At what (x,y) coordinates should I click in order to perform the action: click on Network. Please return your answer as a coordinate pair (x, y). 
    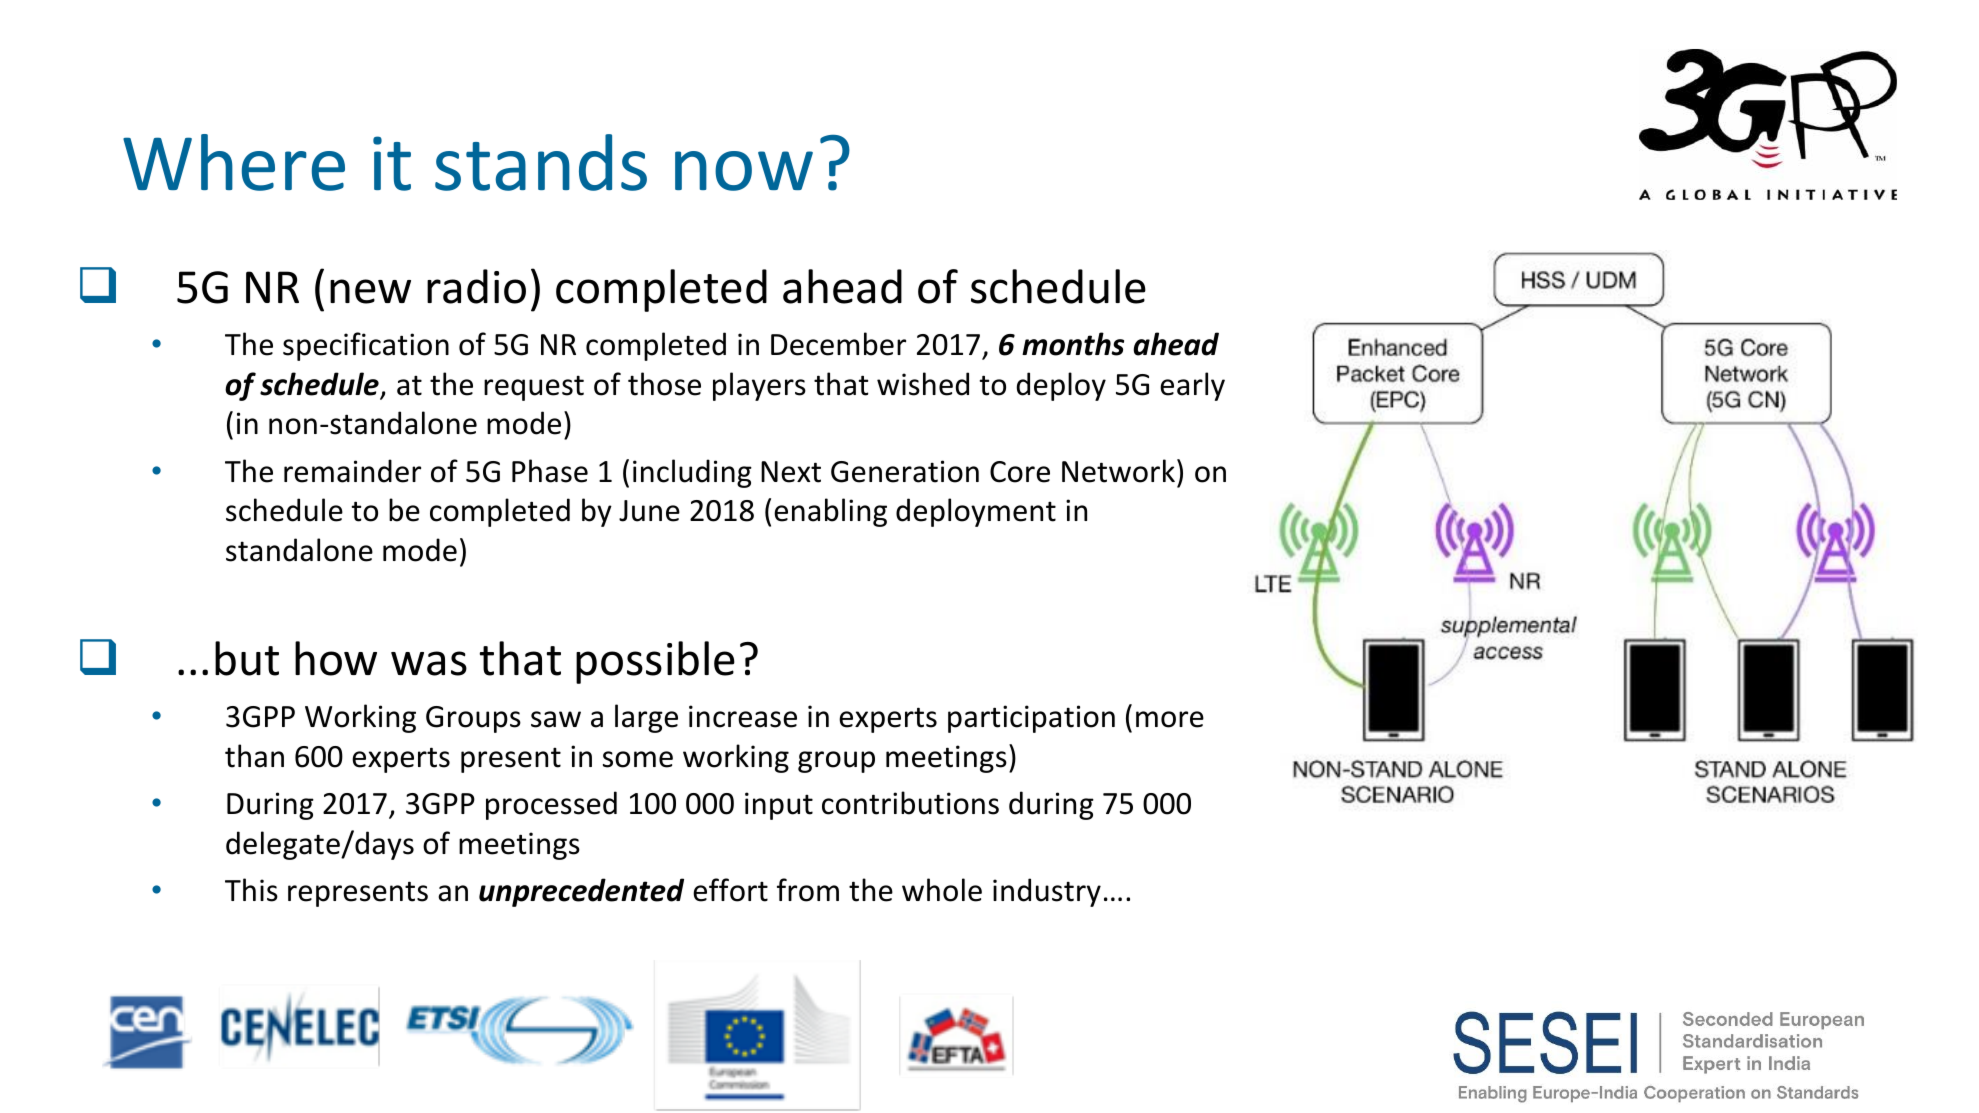
    Looking at the image, I should click on (1118, 471).
